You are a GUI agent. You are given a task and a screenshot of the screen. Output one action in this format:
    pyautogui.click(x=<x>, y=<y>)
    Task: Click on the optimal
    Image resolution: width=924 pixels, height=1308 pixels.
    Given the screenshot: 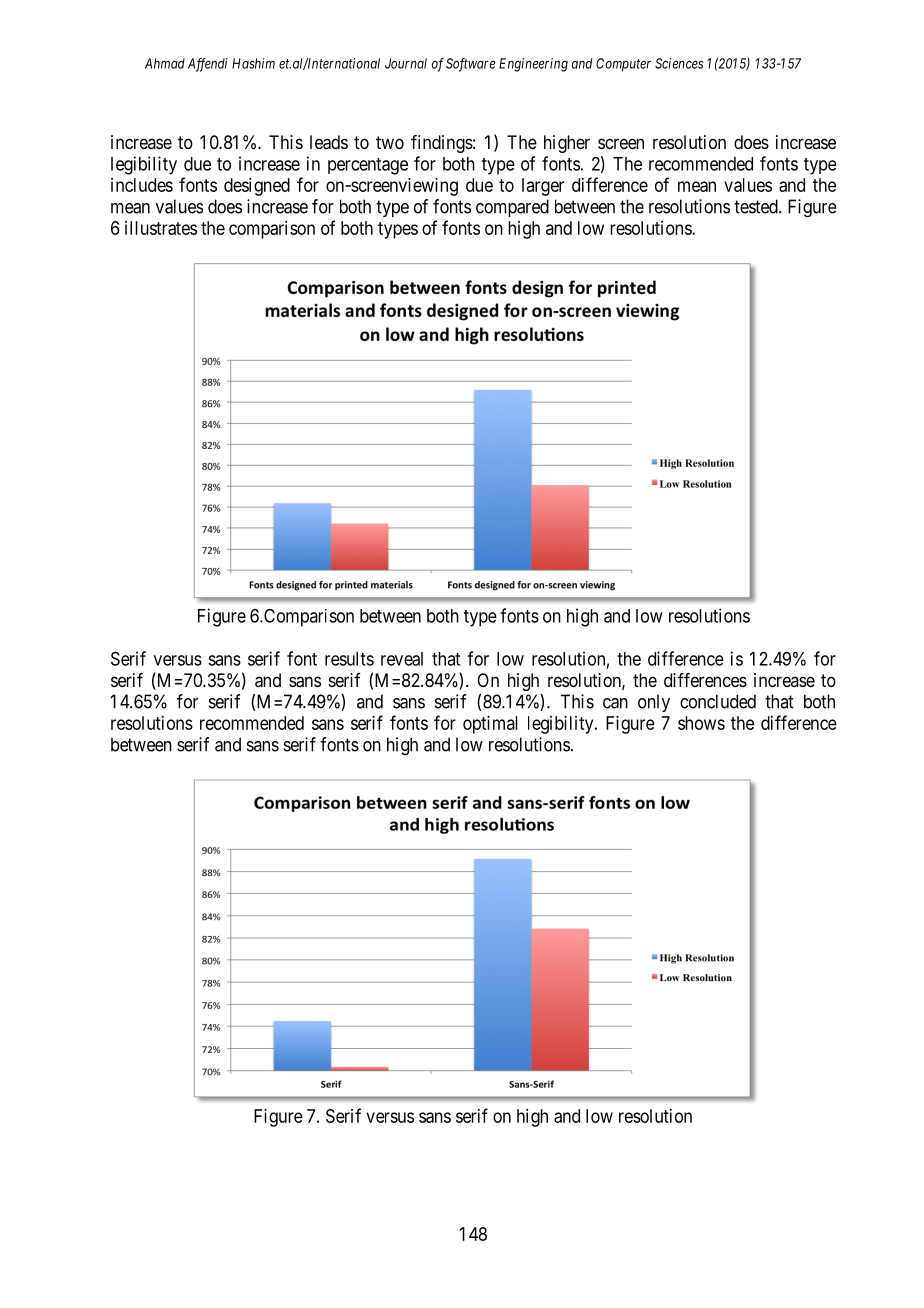 What is the action you would take?
    pyautogui.click(x=490, y=725)
